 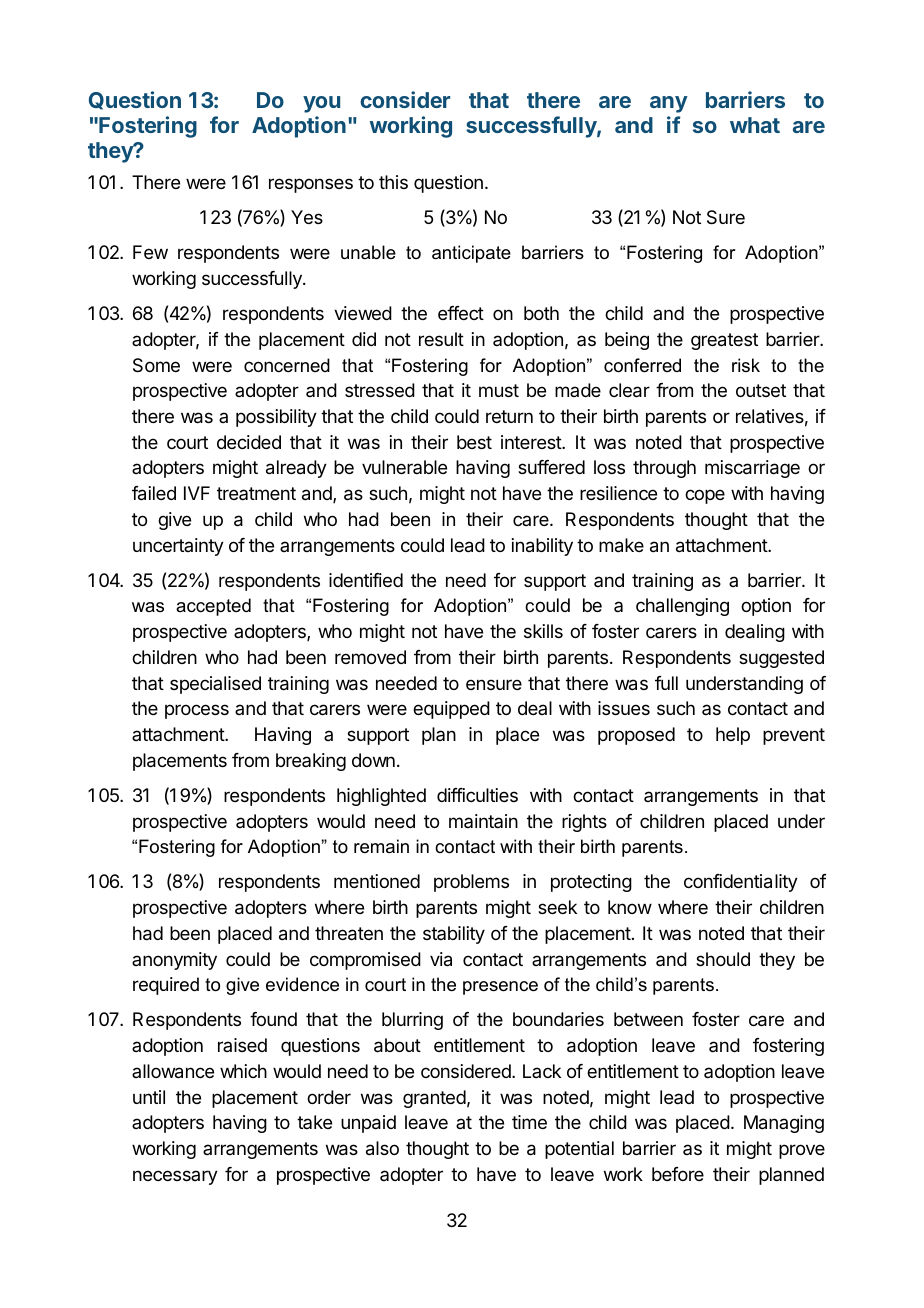 I want to click on necessary, so click(x=175, y=1177).
